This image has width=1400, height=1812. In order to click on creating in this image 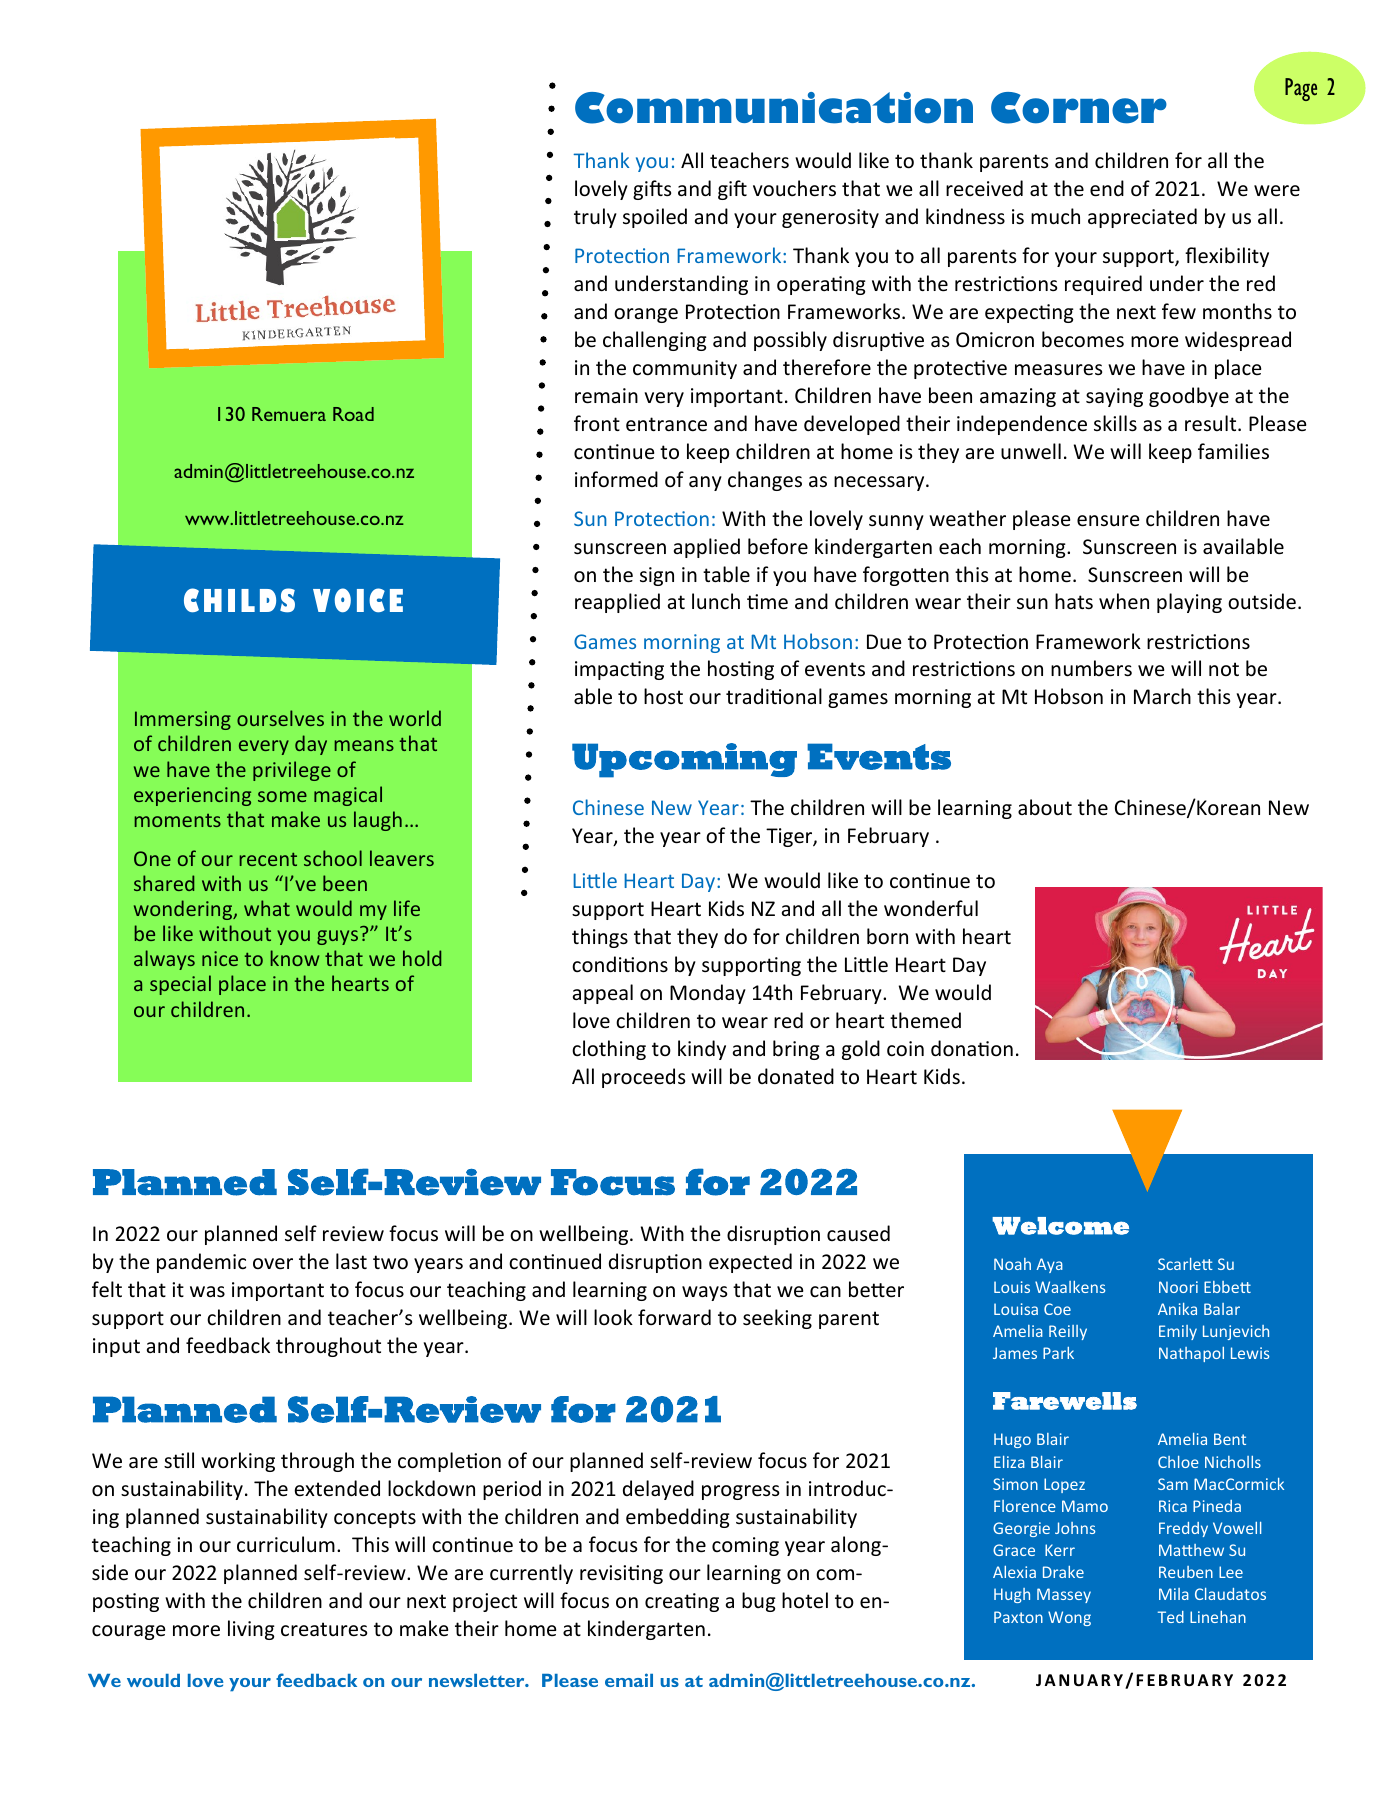, I will do `click(682, 1602)`.
